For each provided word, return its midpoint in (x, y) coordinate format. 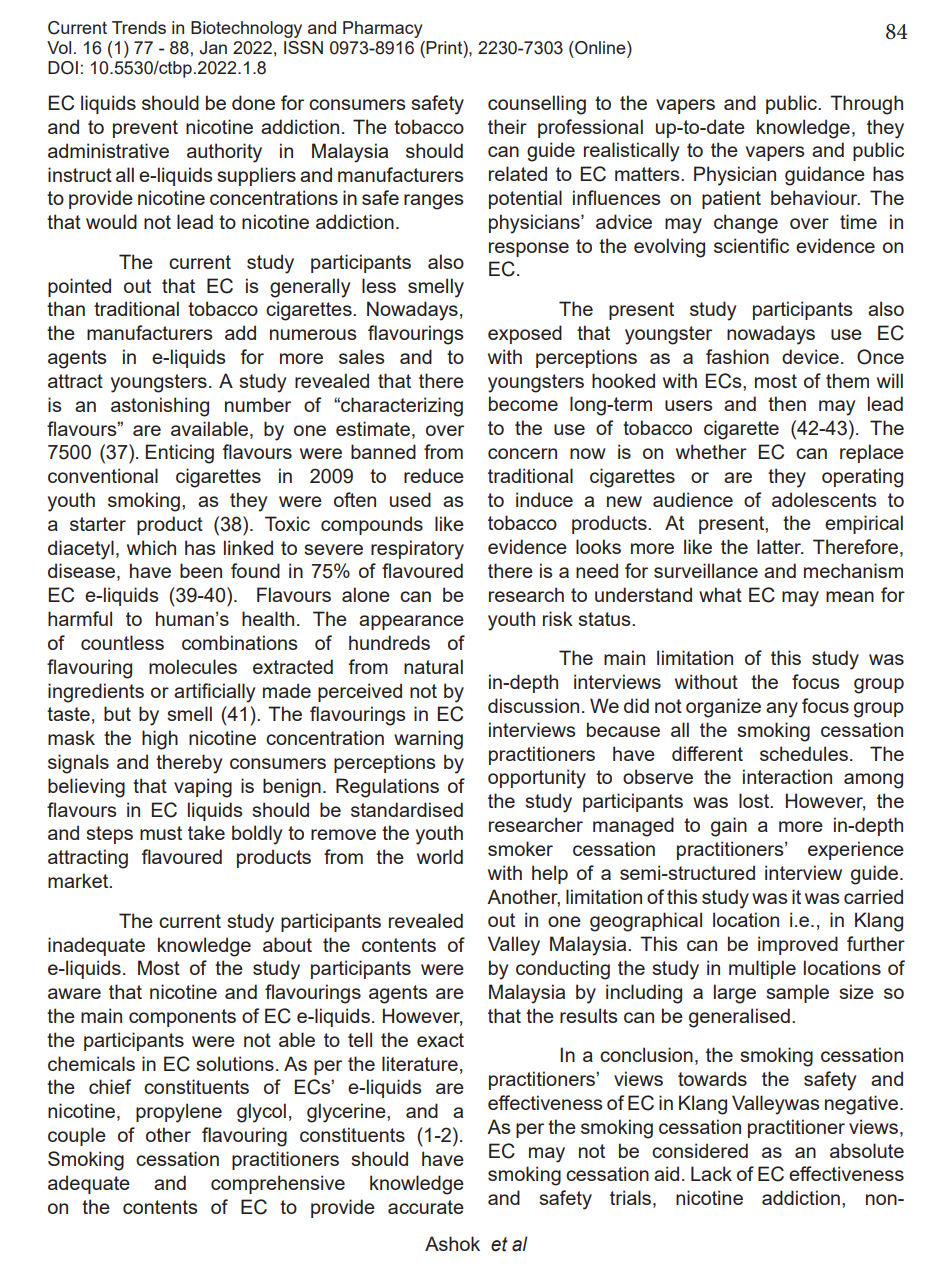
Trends (139, 27)
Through (866, 105)
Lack (711, 1173)
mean (850, 596)
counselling (537, 105)
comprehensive (278, 1184)
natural (433, 666)
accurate (426, 1207)
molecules (193, 666)
